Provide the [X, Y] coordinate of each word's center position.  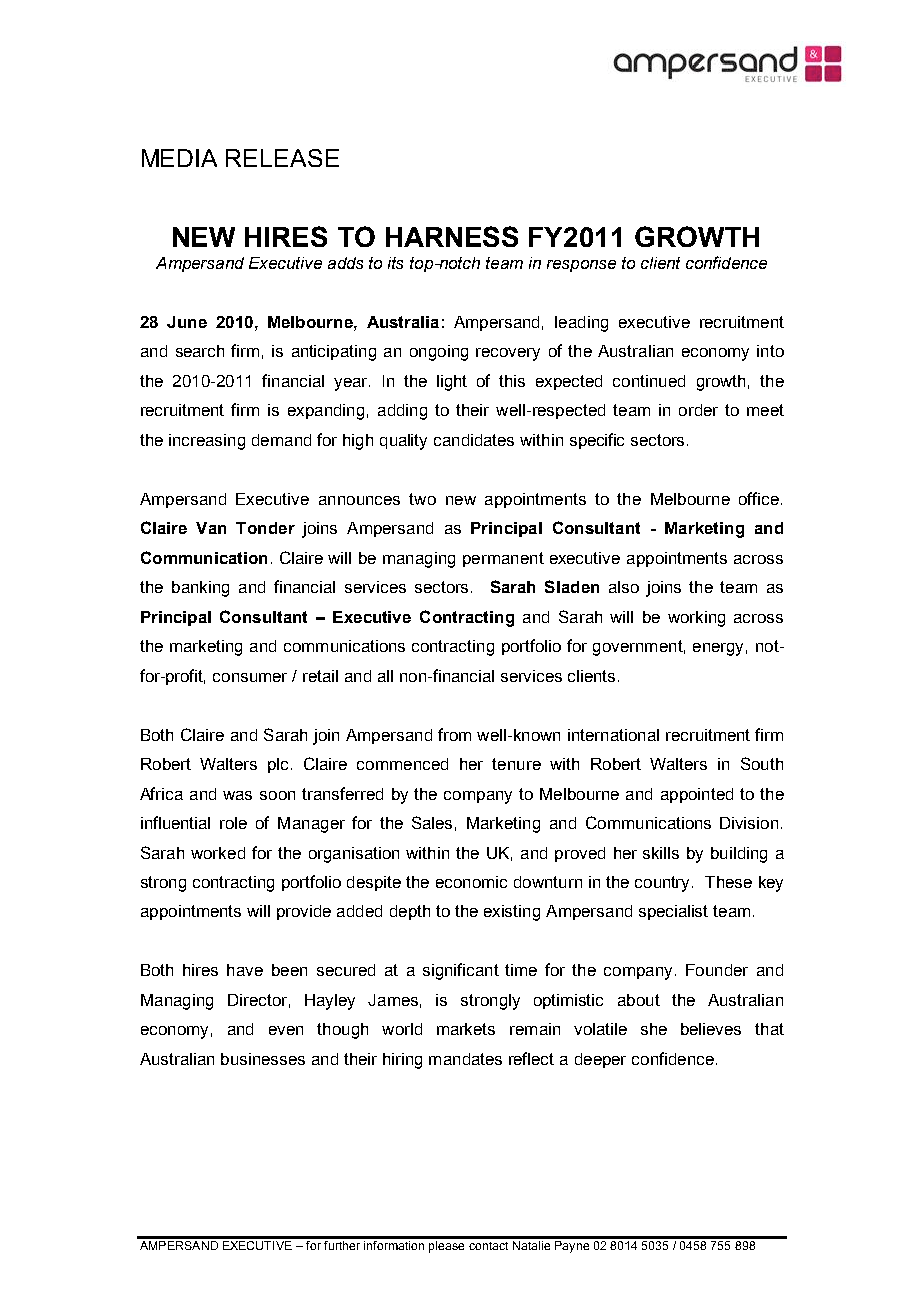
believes [711, 1029]
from [454, 734]
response [581, 266]
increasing [207, 442]
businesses [263, 1059]
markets [466, 1029]
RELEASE [282, 158]
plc [278, 765]
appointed [697, 795]
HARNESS [452, 236]
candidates [474, 440]
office [759, 498]
